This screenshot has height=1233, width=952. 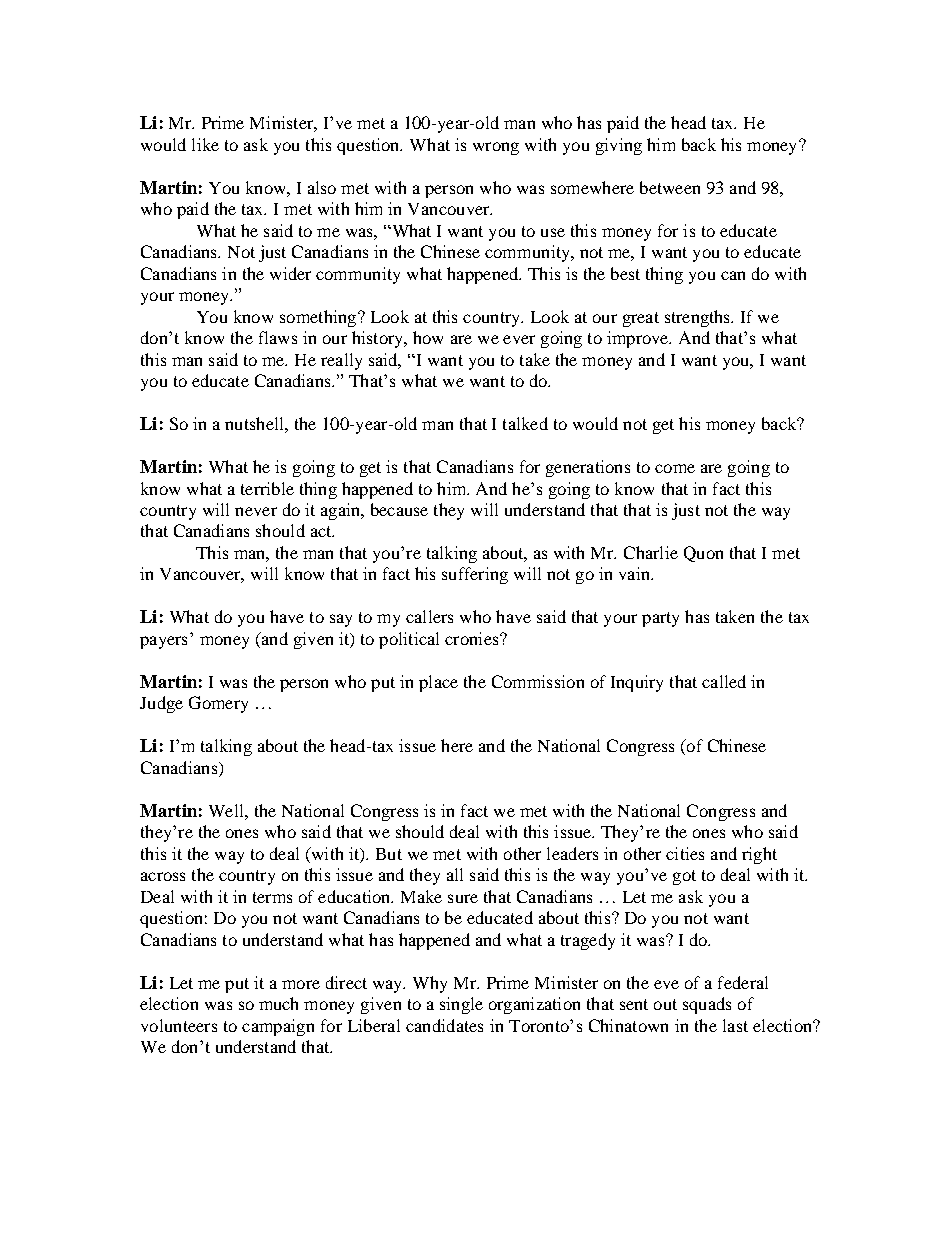 I want to click on place, so click(x=438, y=683).
